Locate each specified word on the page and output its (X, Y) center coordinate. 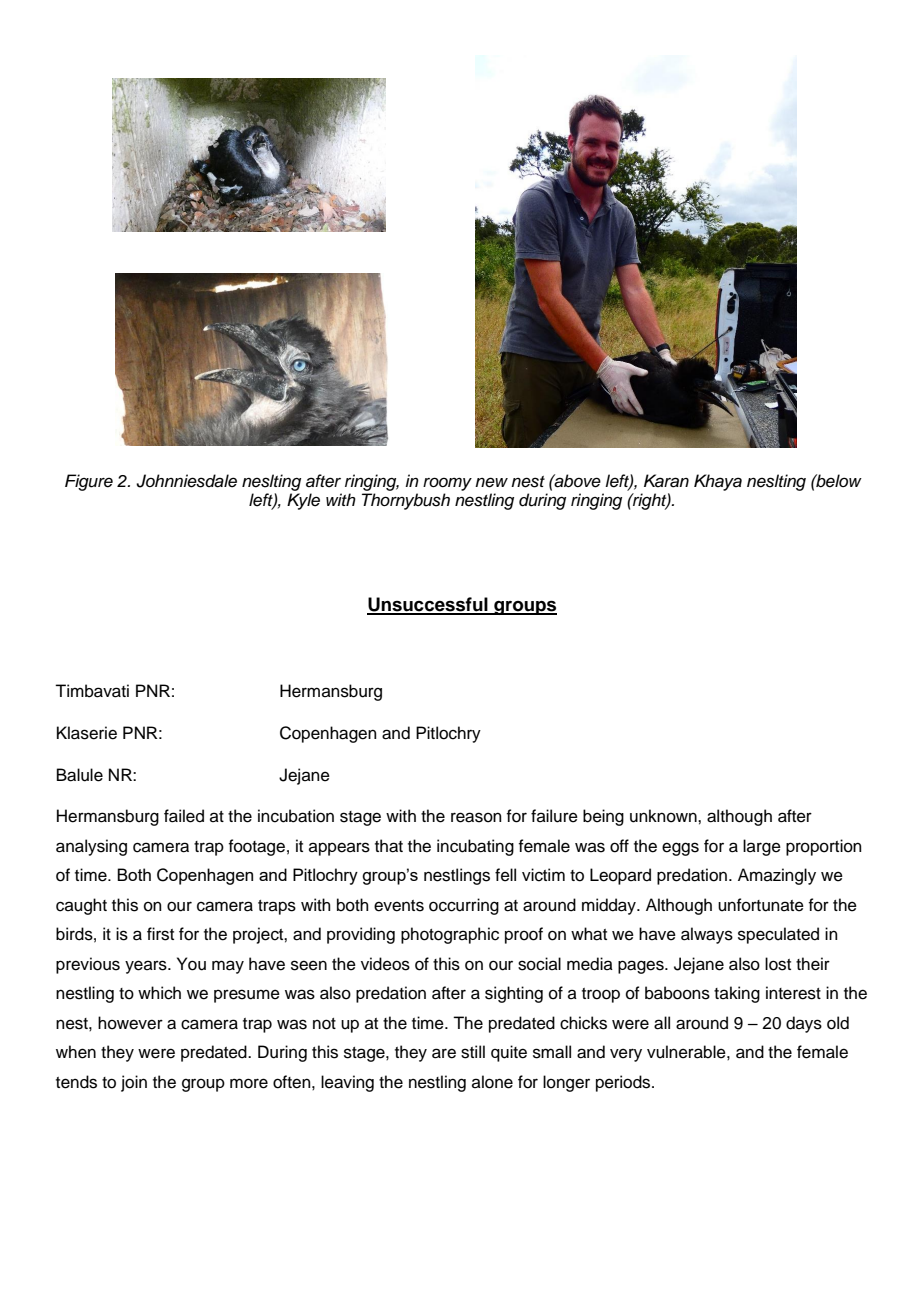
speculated (778, 935)
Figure (89, 482)
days (804, 1024)
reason (476, 817)
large (762, 847)
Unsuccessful (428, 605)
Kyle (303, 501)
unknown (664, 816)
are (444, 1053)
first (160, 934)
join (134, 1083)
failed (184, 816)
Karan (666, 481)
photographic (450, 935)
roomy (447, 484)
